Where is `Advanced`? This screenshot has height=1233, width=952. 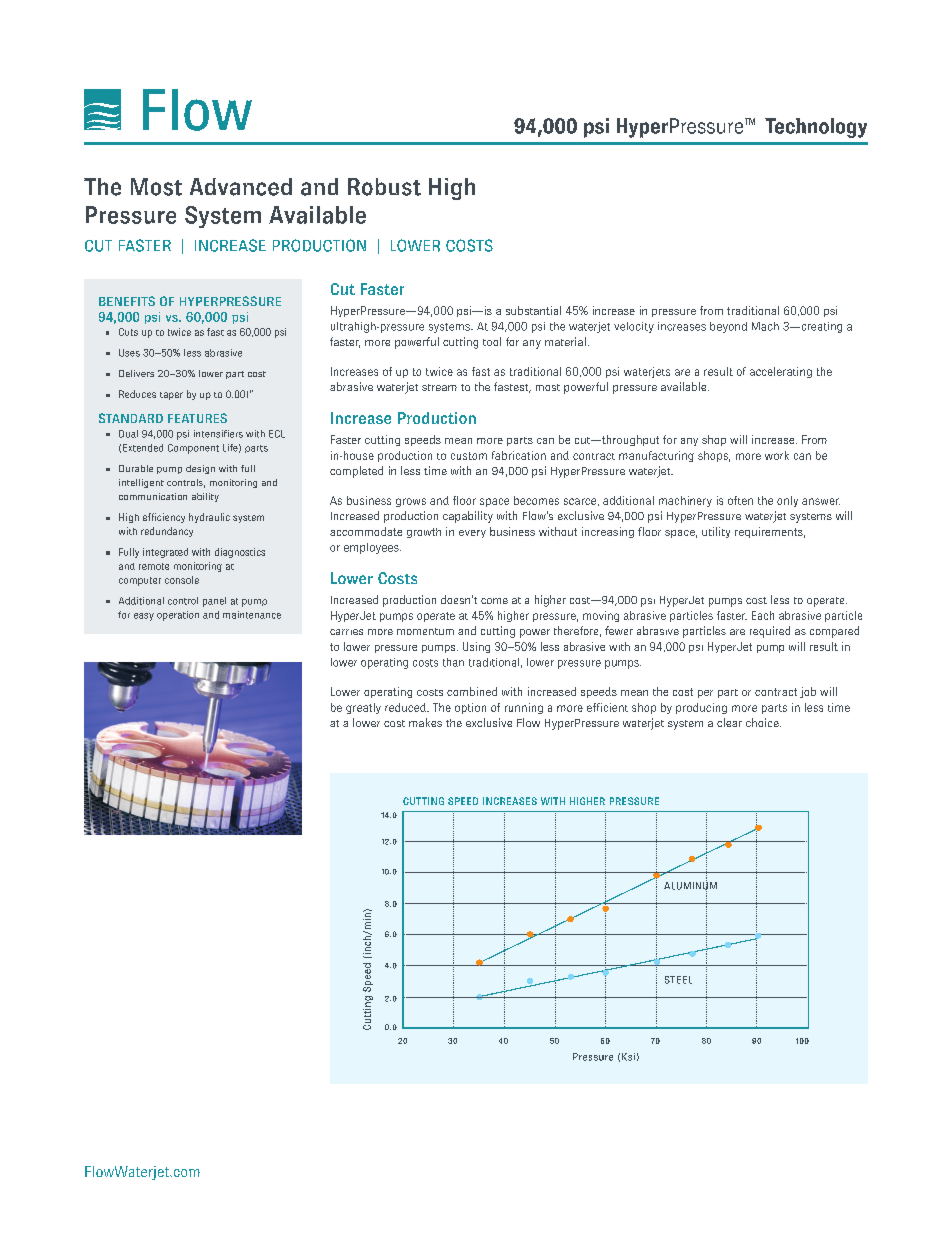 Advanced is located at coordinates (241, 187).
